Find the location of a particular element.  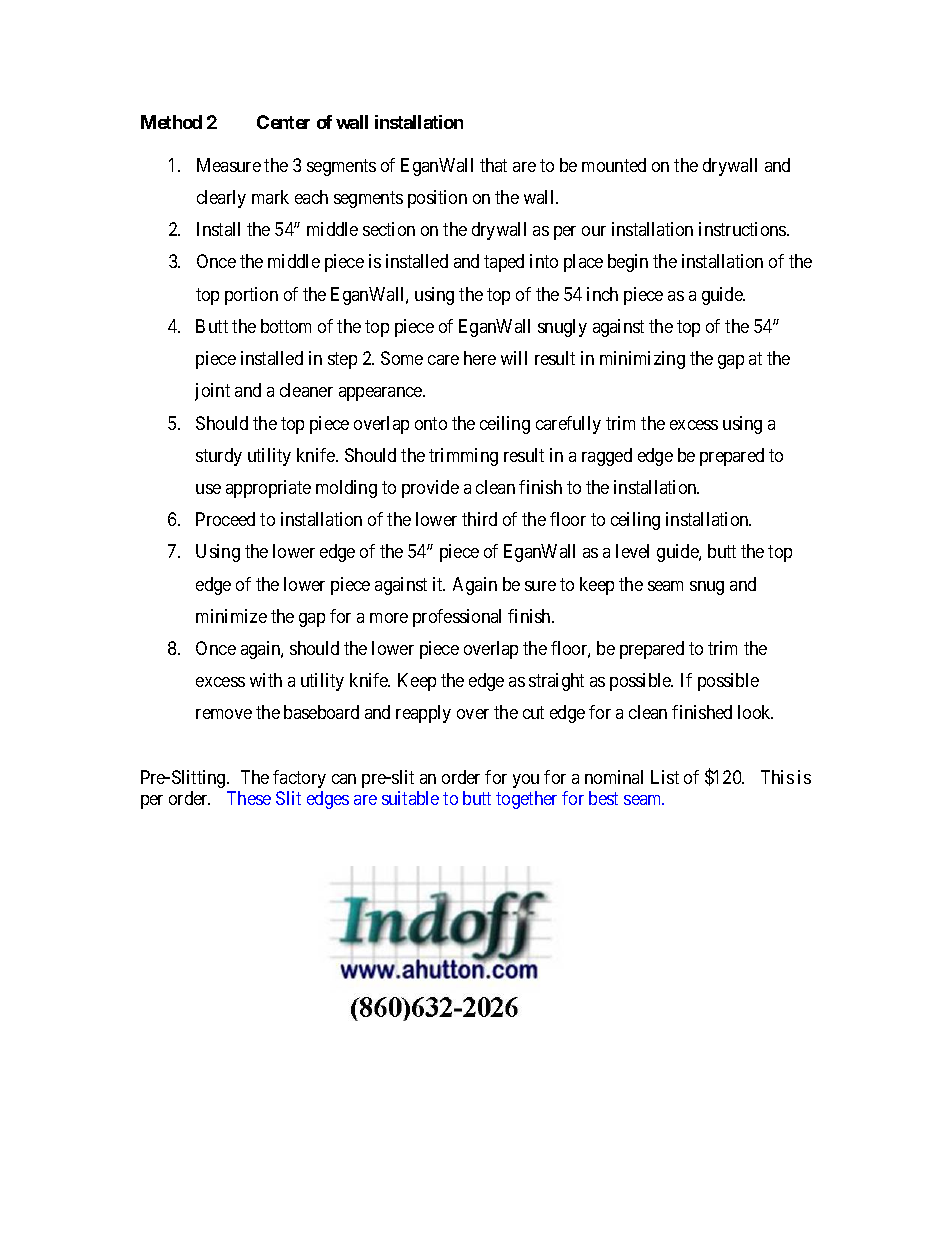

inch is located at coordinates (602, 294).
